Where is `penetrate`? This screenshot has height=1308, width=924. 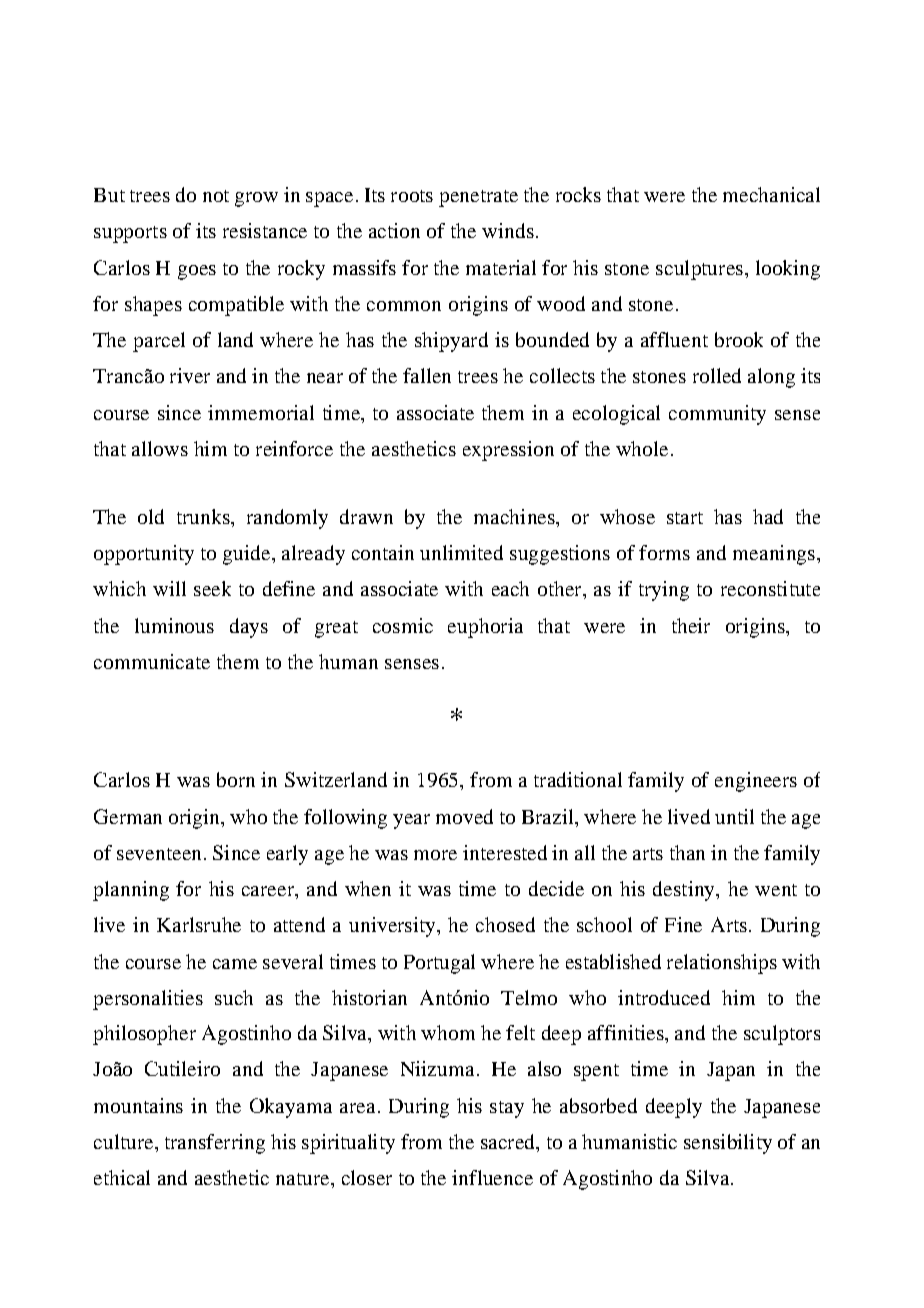 penetrate is located at coordinates (478, 198).
